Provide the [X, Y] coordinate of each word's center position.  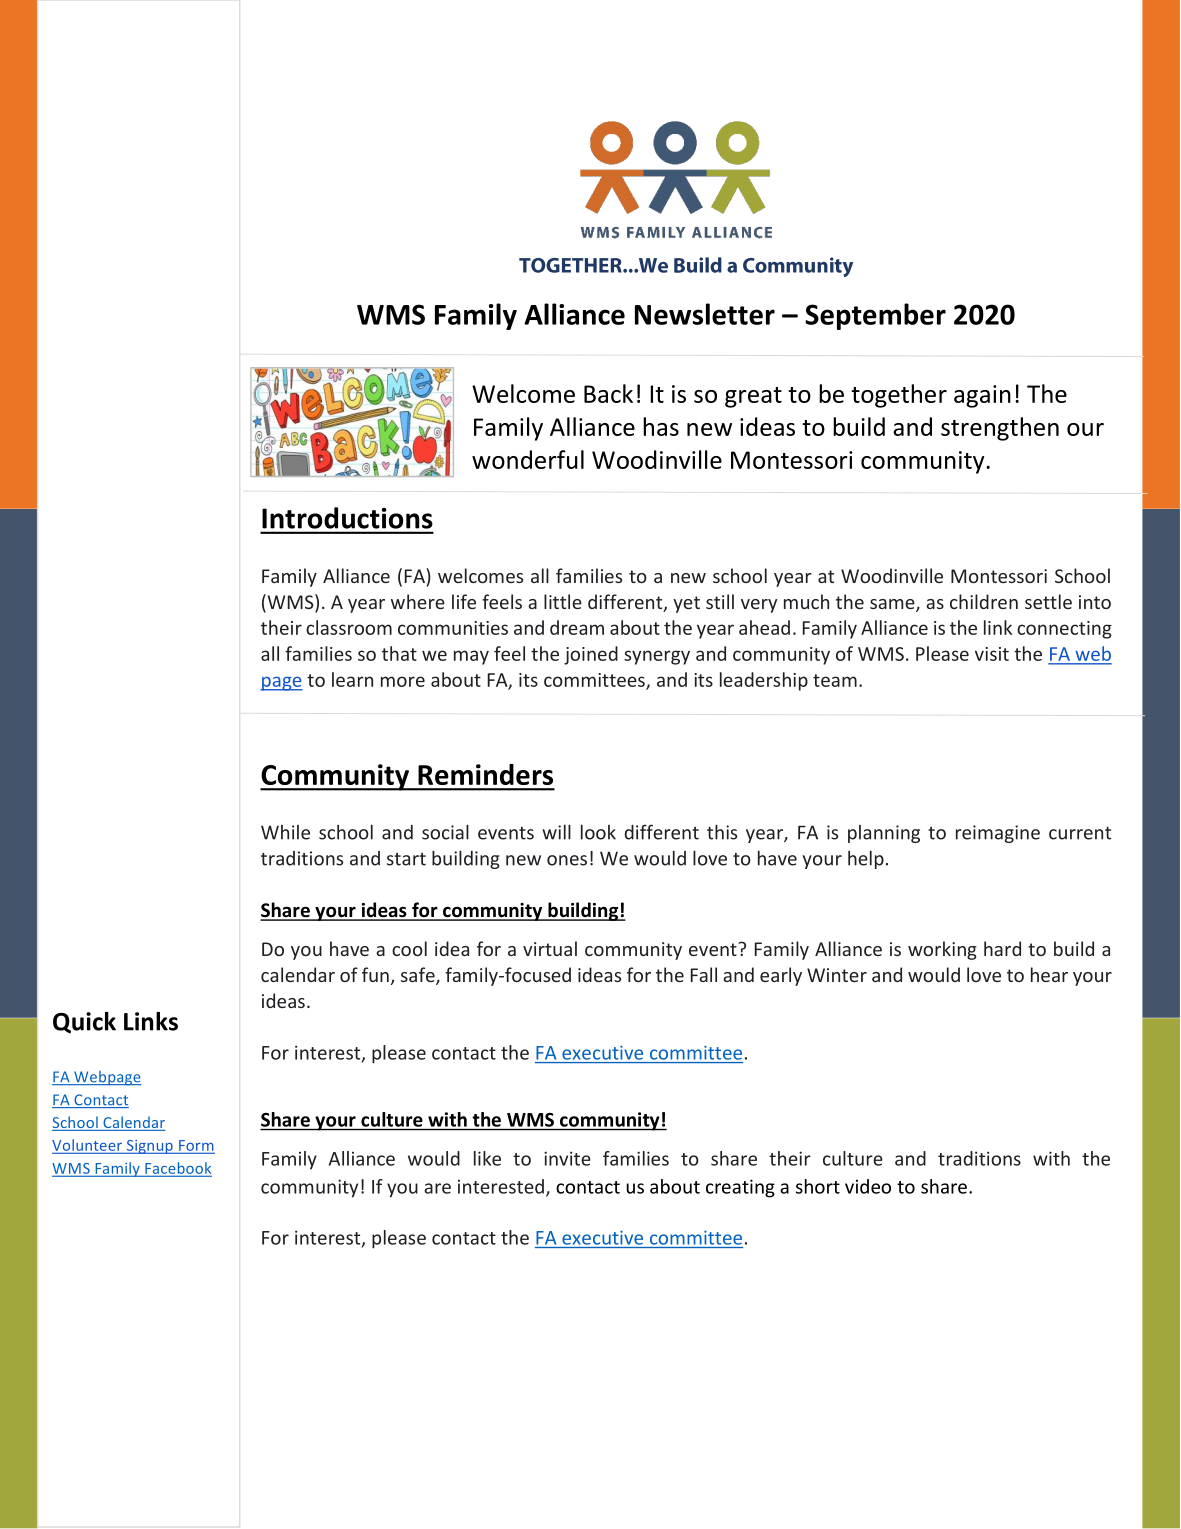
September [875, 316]
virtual [550, 948]
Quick [84, 1023]
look [598, 832]
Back [608, 393]
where [418, 601]
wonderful [528, 459]
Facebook [177, 1169]
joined [591, 655]
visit [992, 654]
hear [1049, 974]
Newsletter [705, 314]
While [285, 832]
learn [352, 679]
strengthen [1000, 429]
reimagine [998, 834]
